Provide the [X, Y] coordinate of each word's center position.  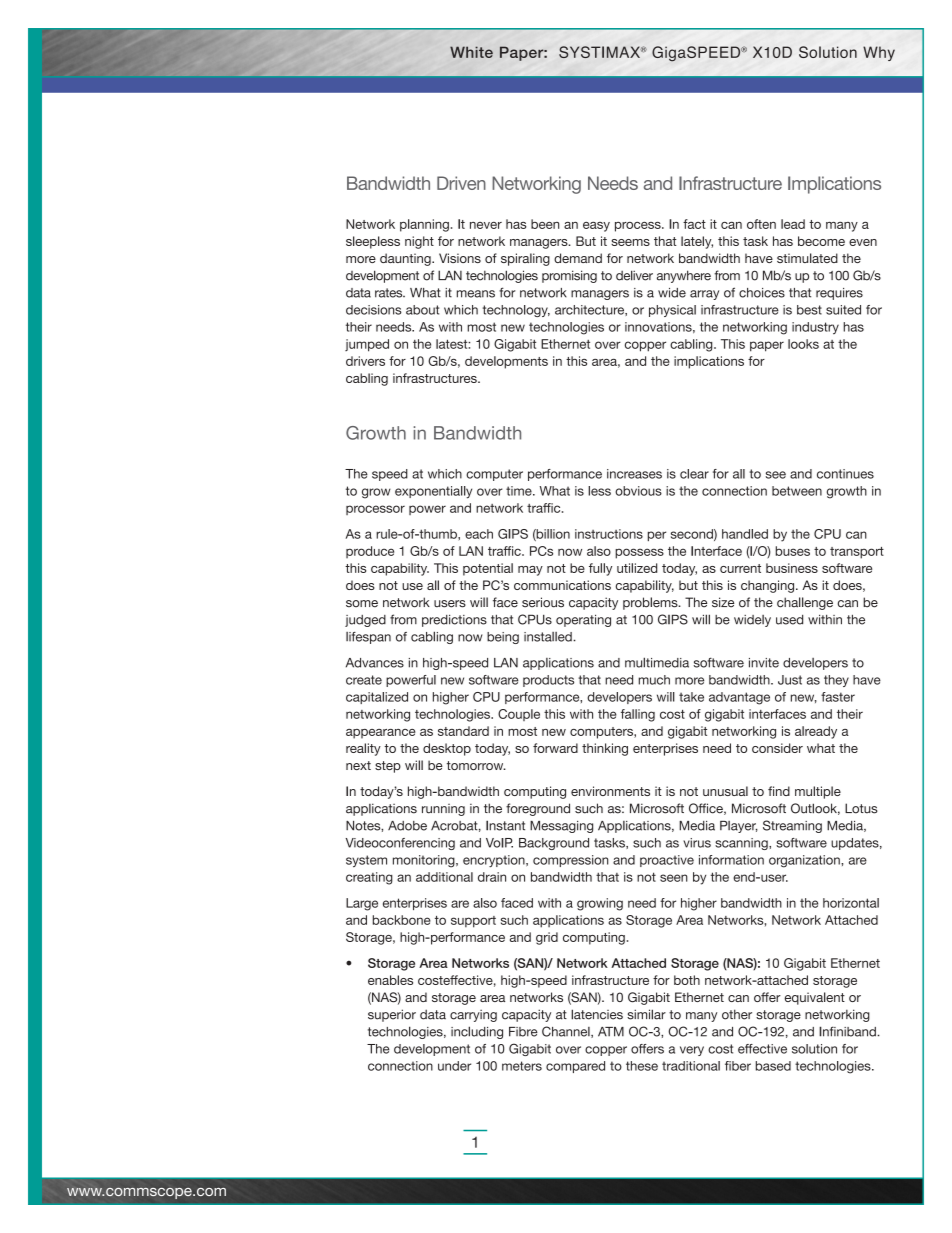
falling [638, 715]
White [471, 52]
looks [803, 344]
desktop [447, 749]
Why [879, 53]
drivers [365, 361]
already [816, 732]
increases [634, 474]
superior [392, 1015]
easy [596, 227]
